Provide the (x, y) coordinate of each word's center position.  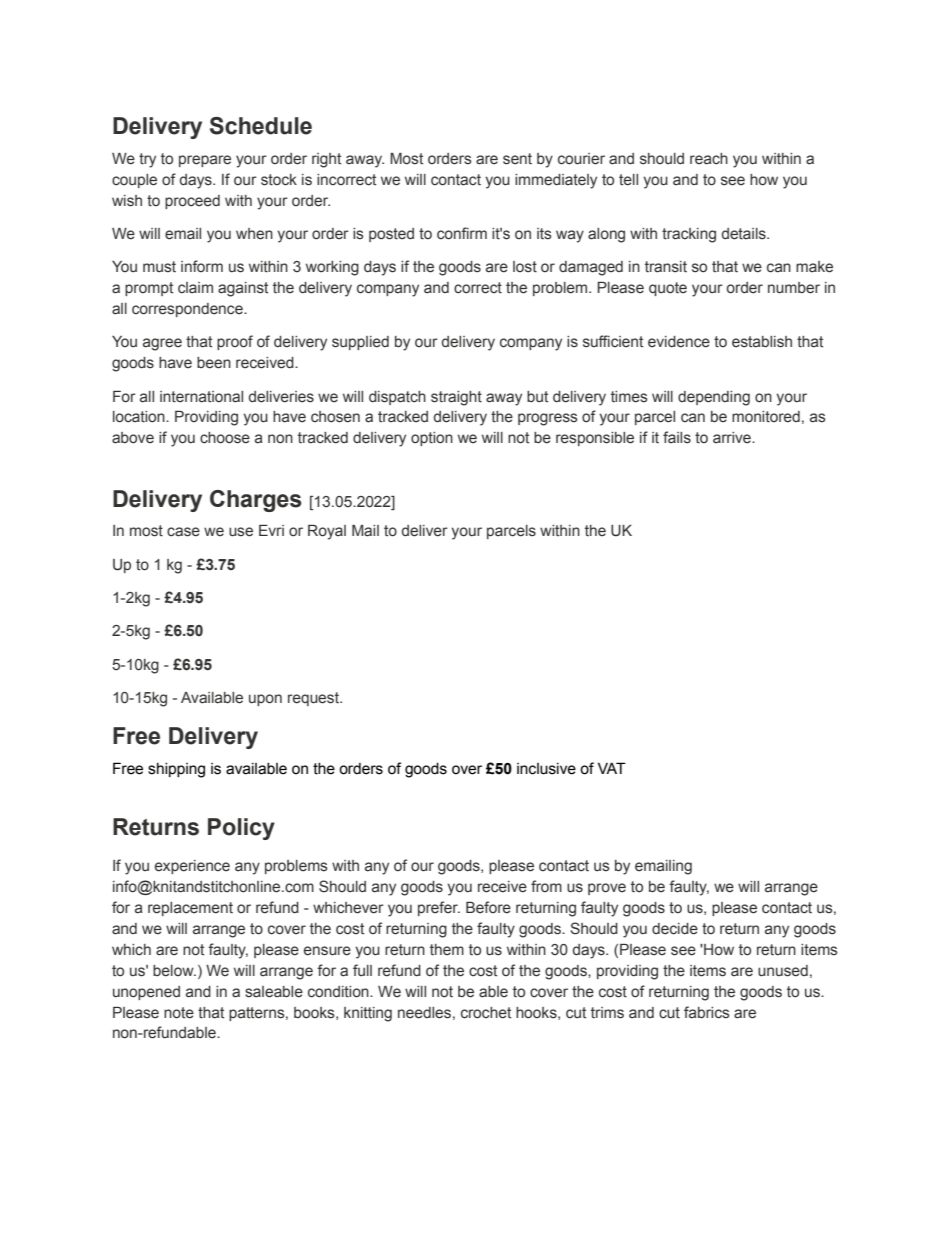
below (174, 971)
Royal (327, 532)
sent (517, 159)
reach (709, 159)
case (183, 532)
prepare (205, 161)
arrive (733, 438)
